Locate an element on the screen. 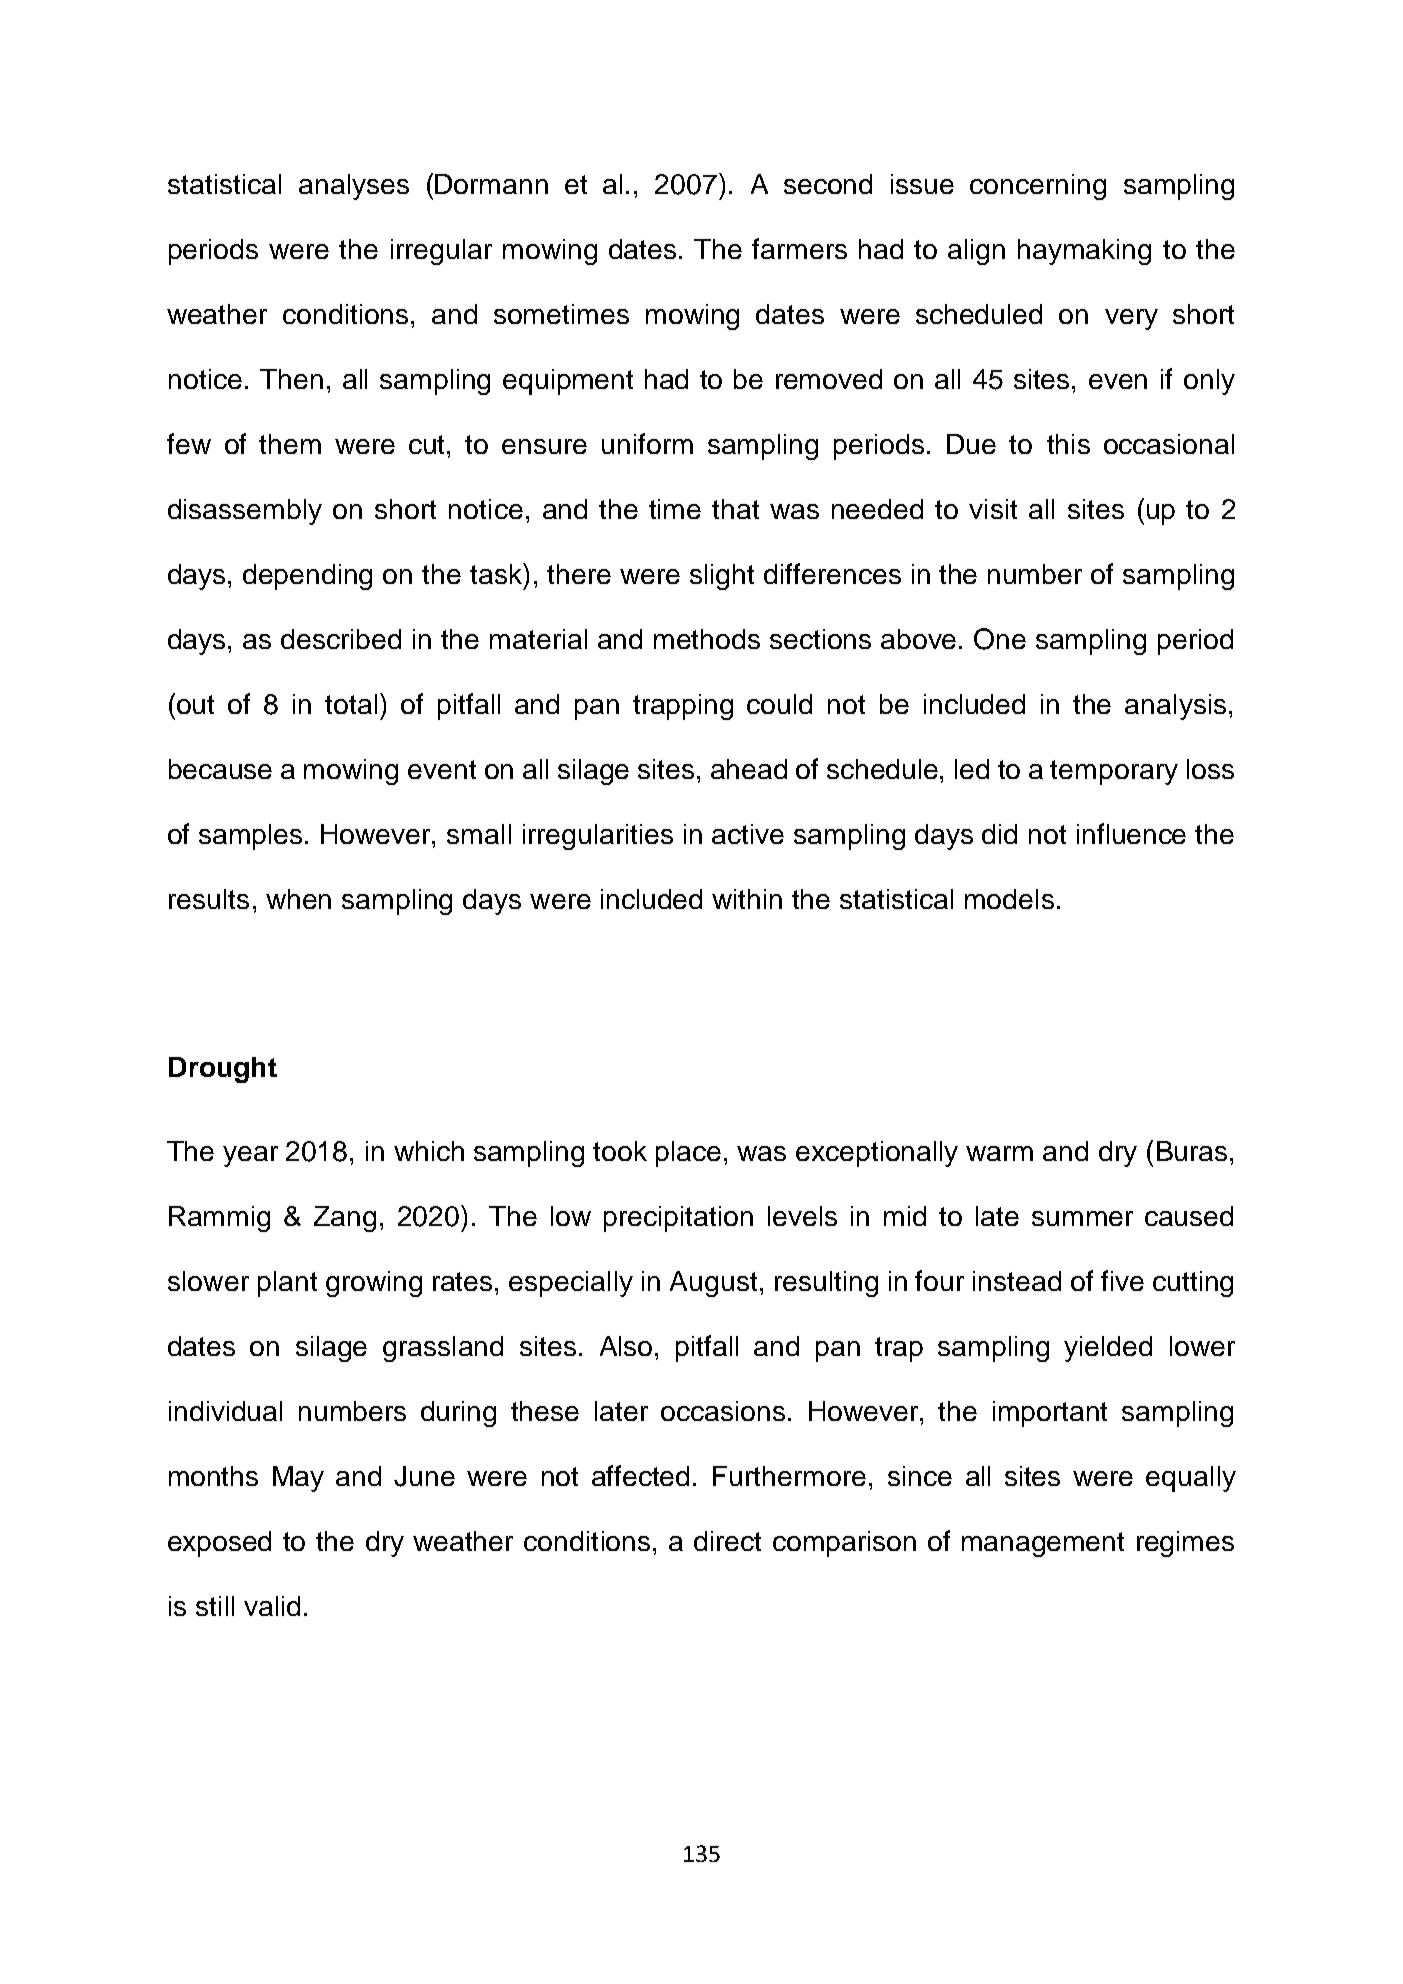 The width and height of the screenshot is (1403, 1984). summer is located at coordinates (1082, 1218).
